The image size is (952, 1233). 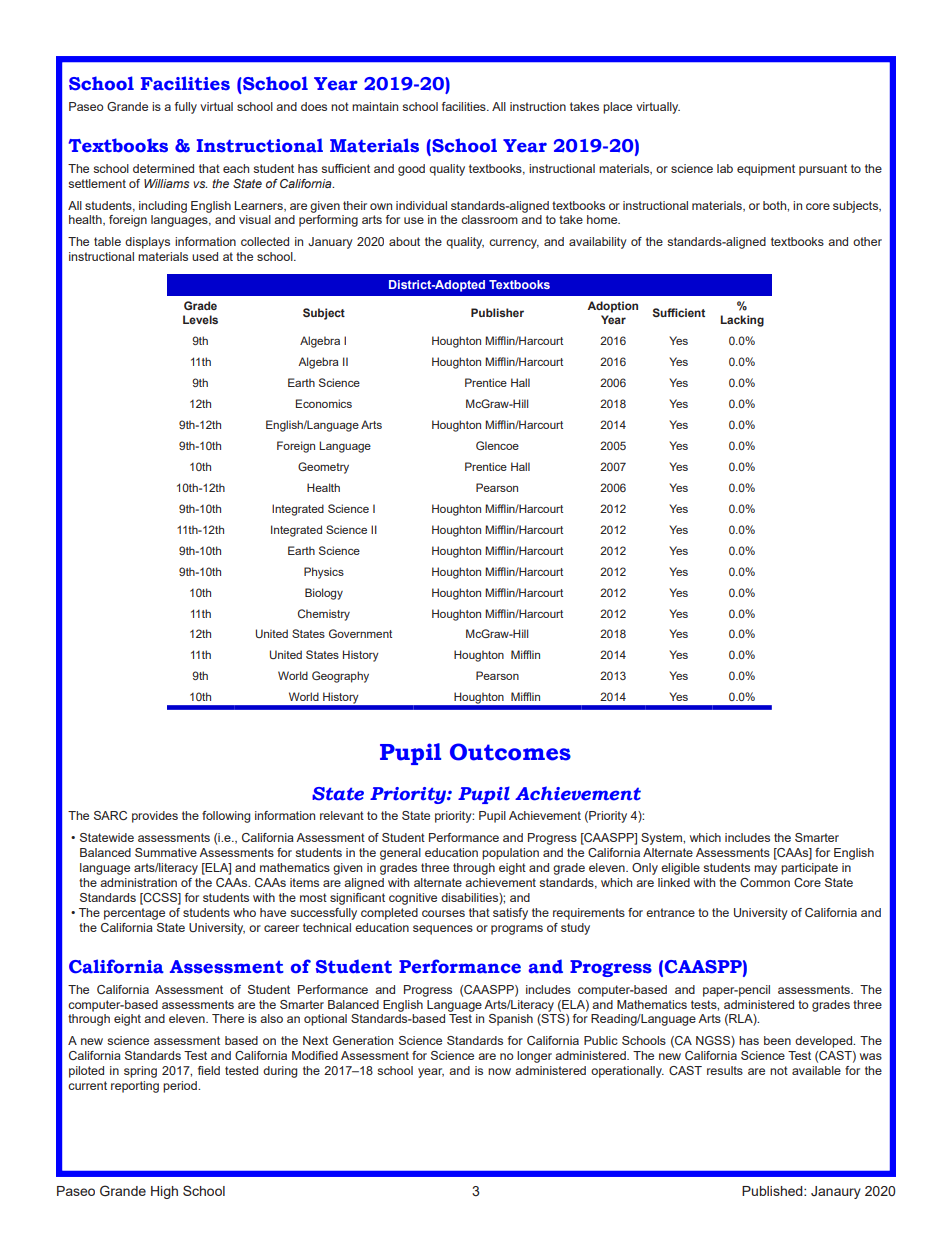 I want to click on Government, so click(x=360, y=633).
